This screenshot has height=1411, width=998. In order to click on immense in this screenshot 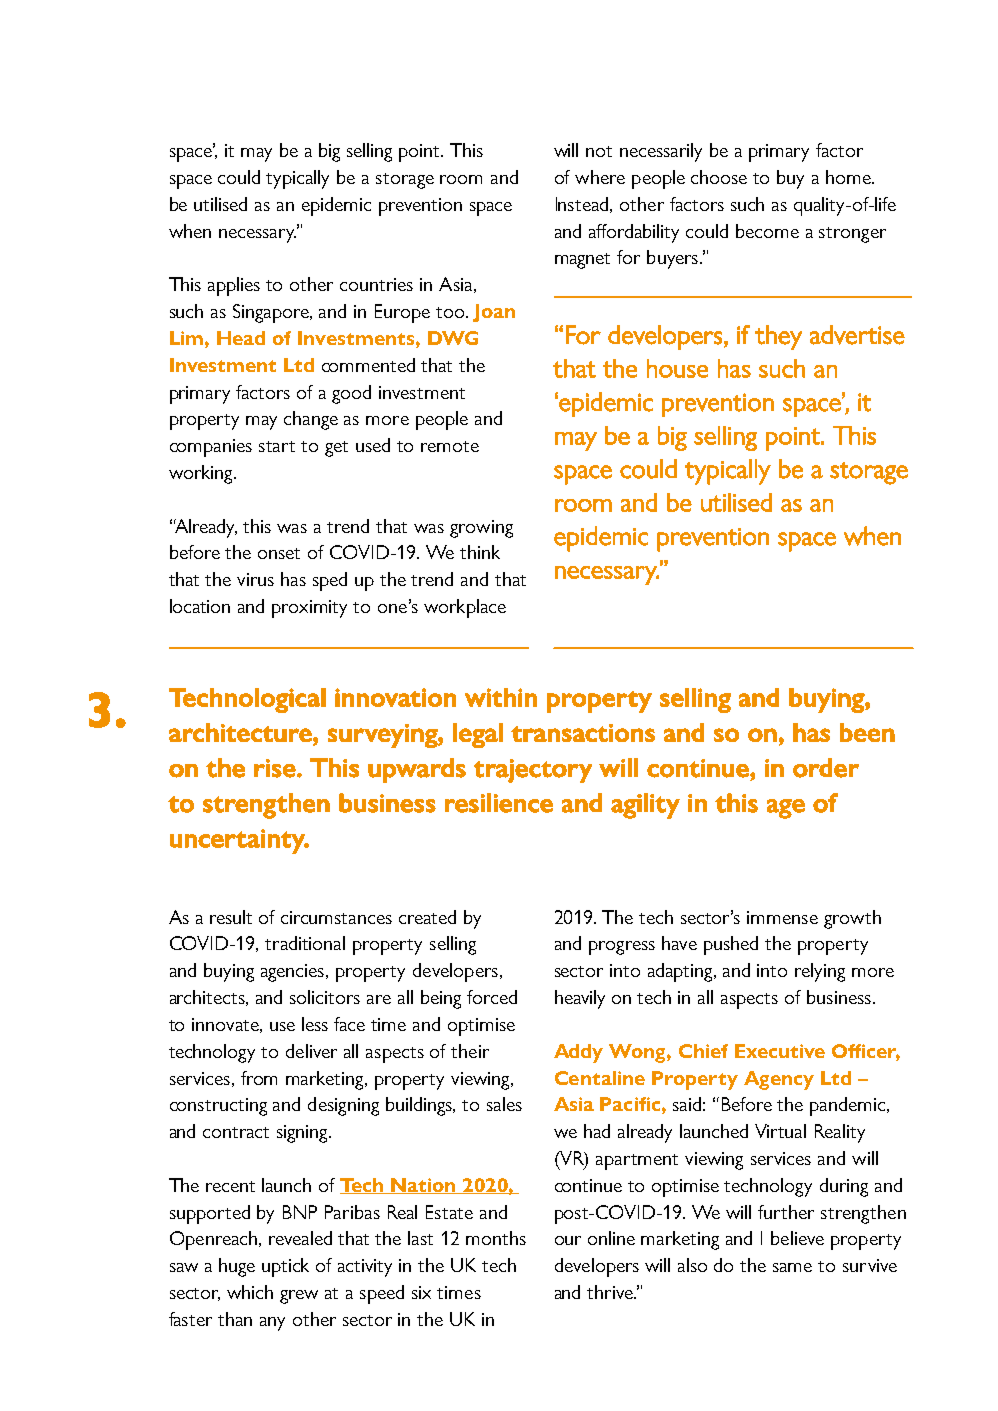, I will do `click(782, 917)`.
